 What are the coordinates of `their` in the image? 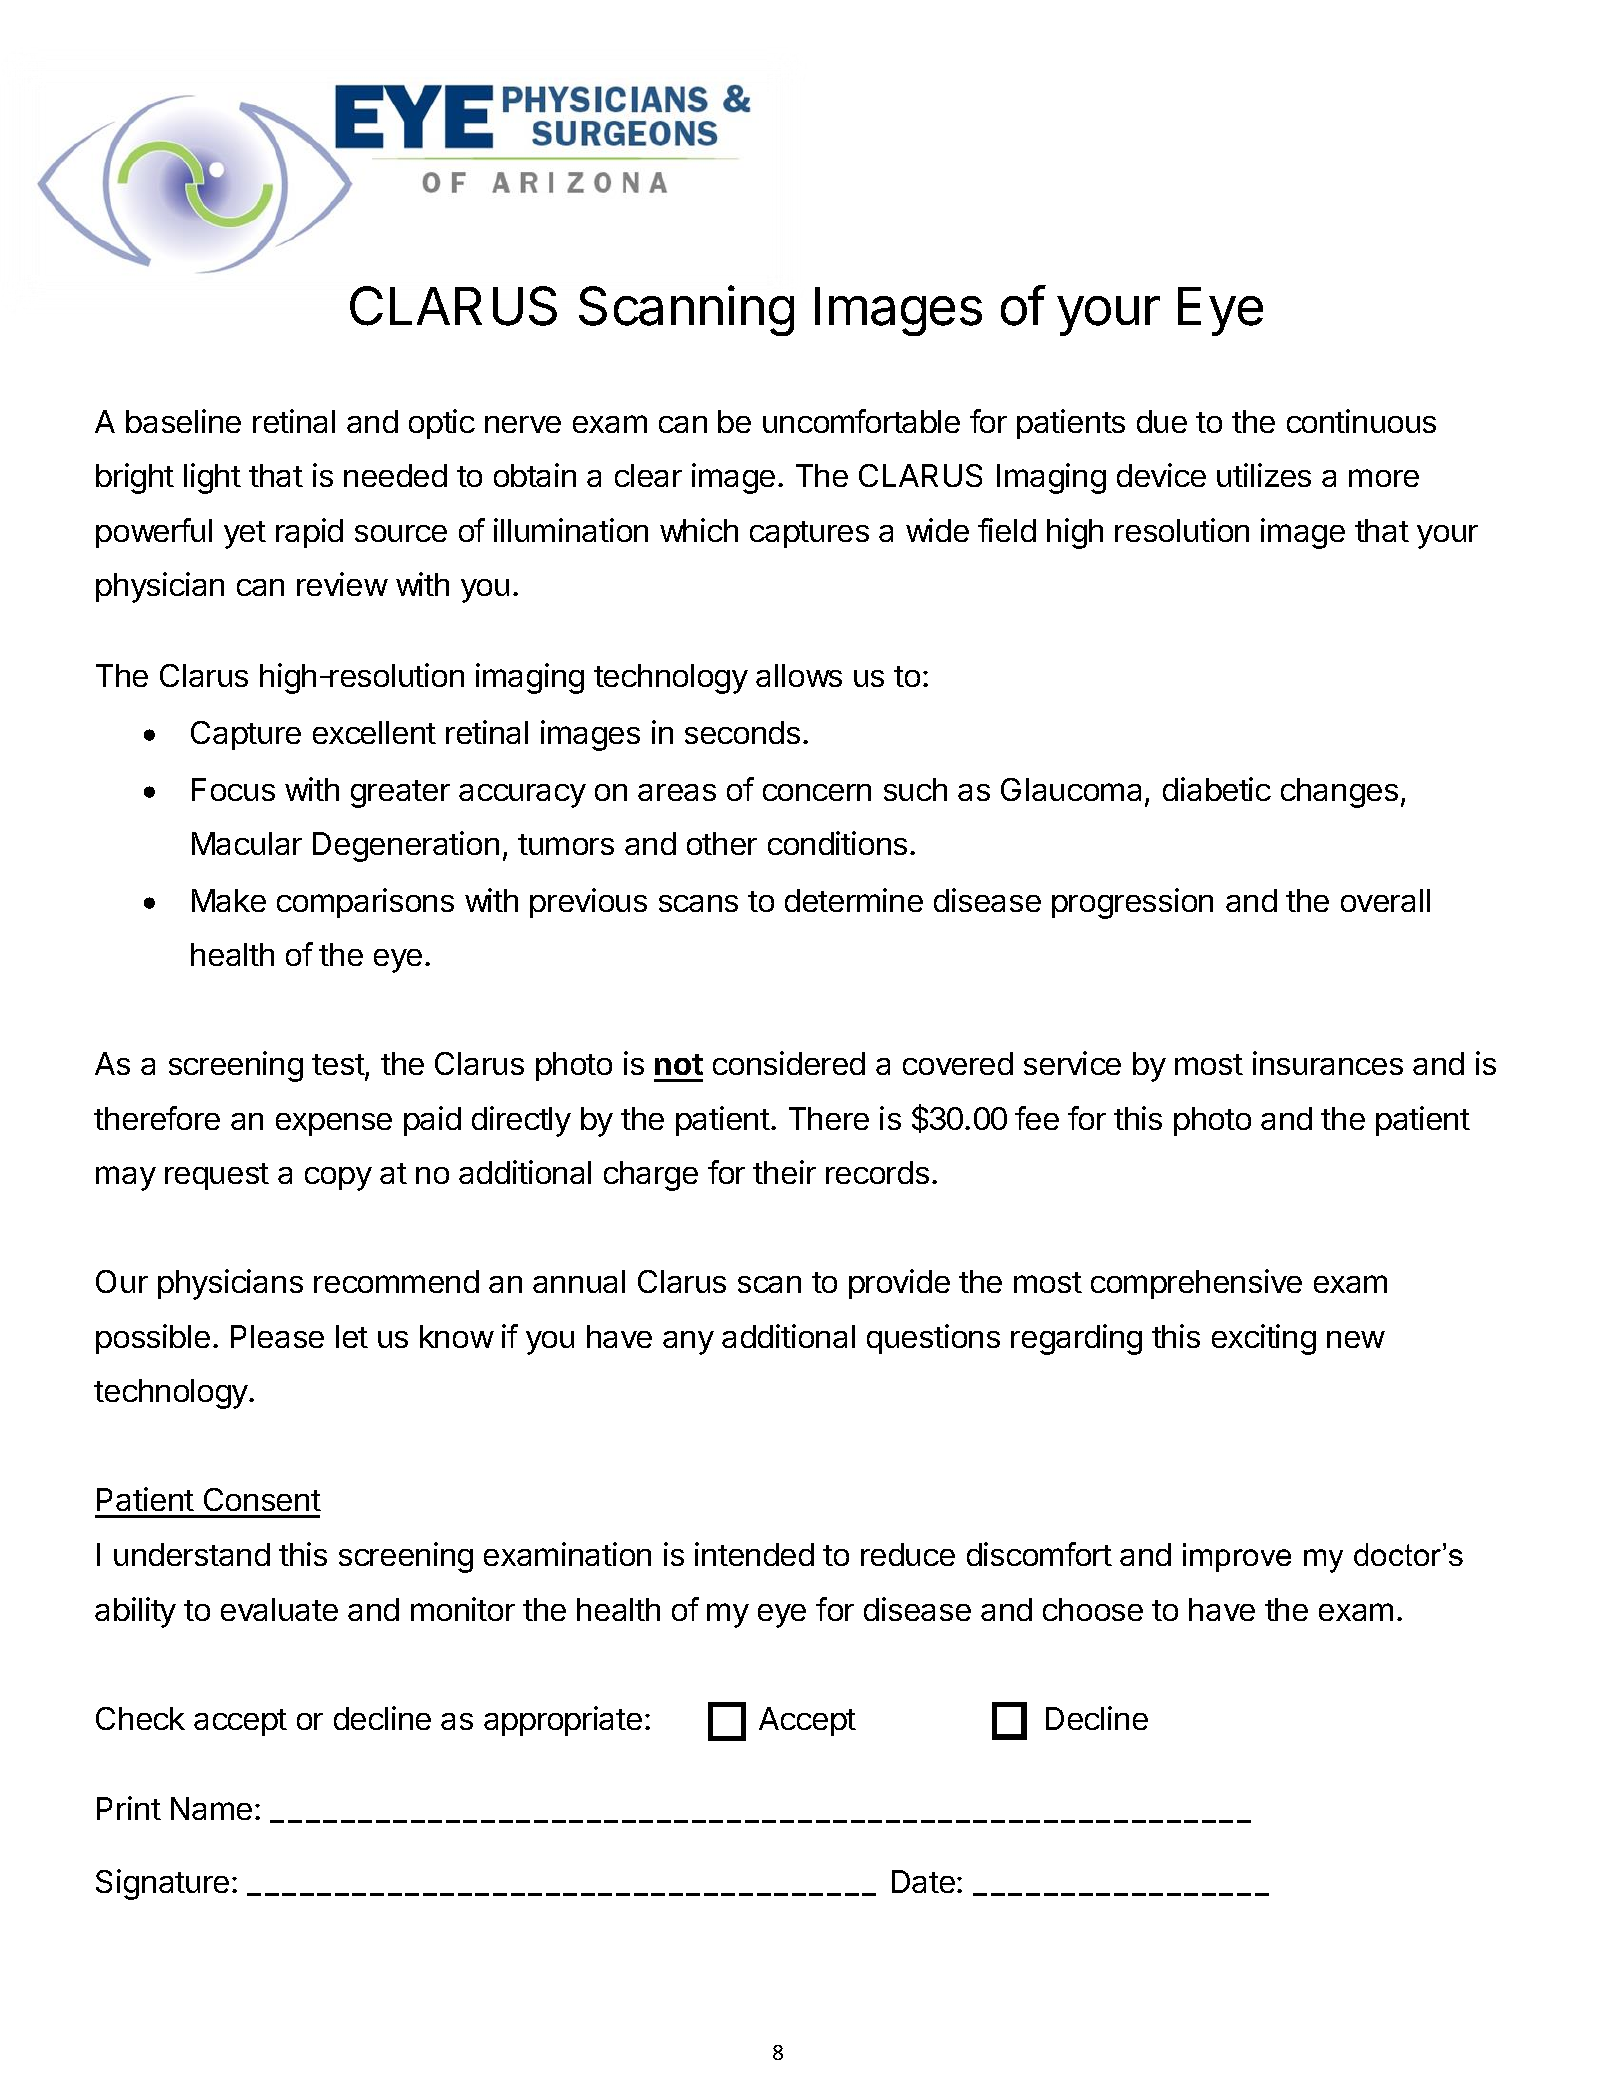 It's located at (784, 1172).
